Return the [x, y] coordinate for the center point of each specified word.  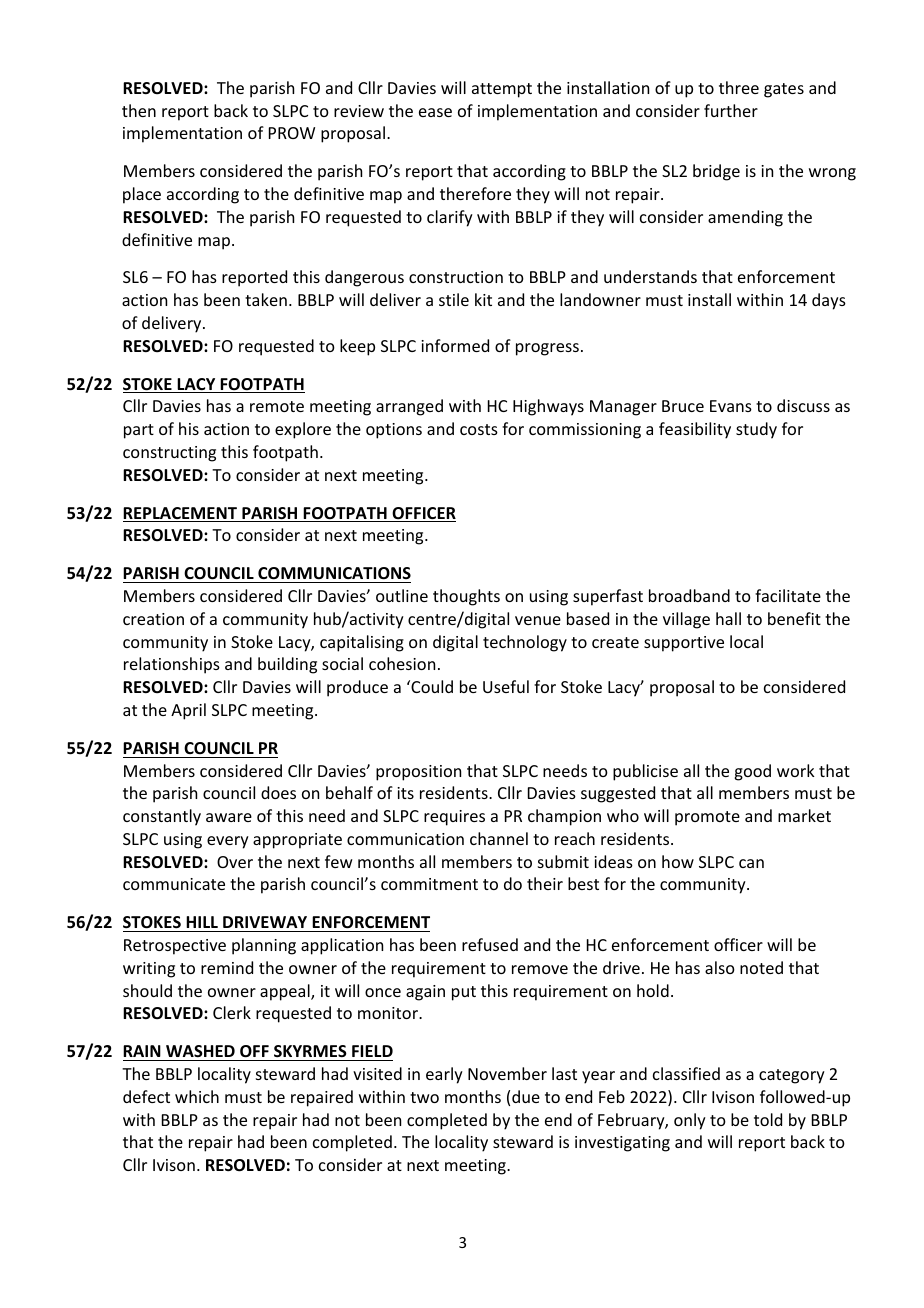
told [768, 1119]
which [197, 1096]
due [526, 1096]
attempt [502, 90]
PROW [292, 133]
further [731, 110]
